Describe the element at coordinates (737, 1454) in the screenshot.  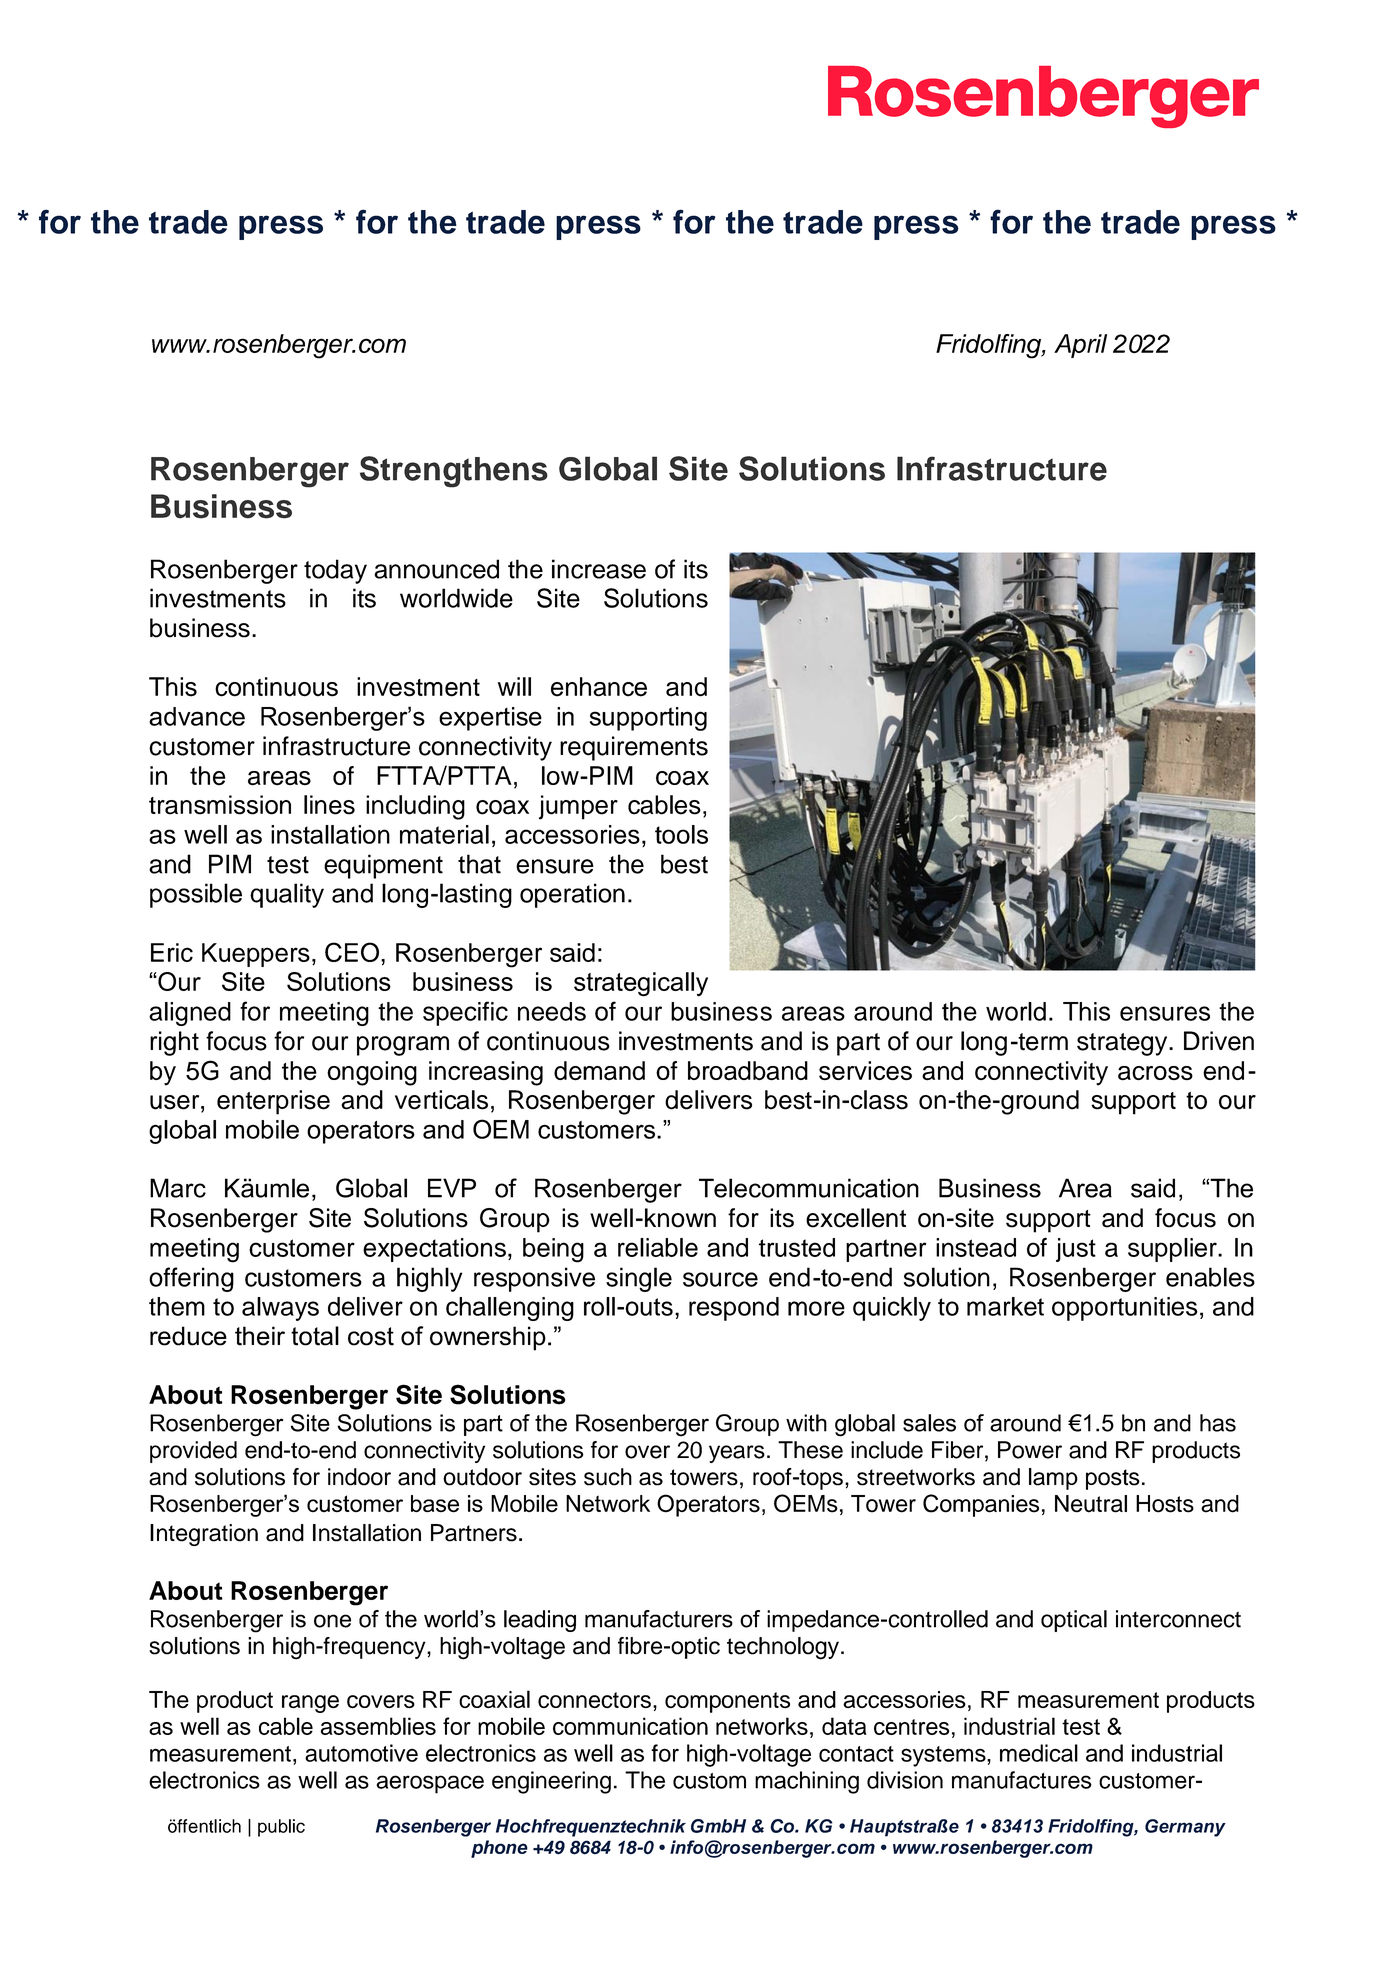
I see `years` at that location.
